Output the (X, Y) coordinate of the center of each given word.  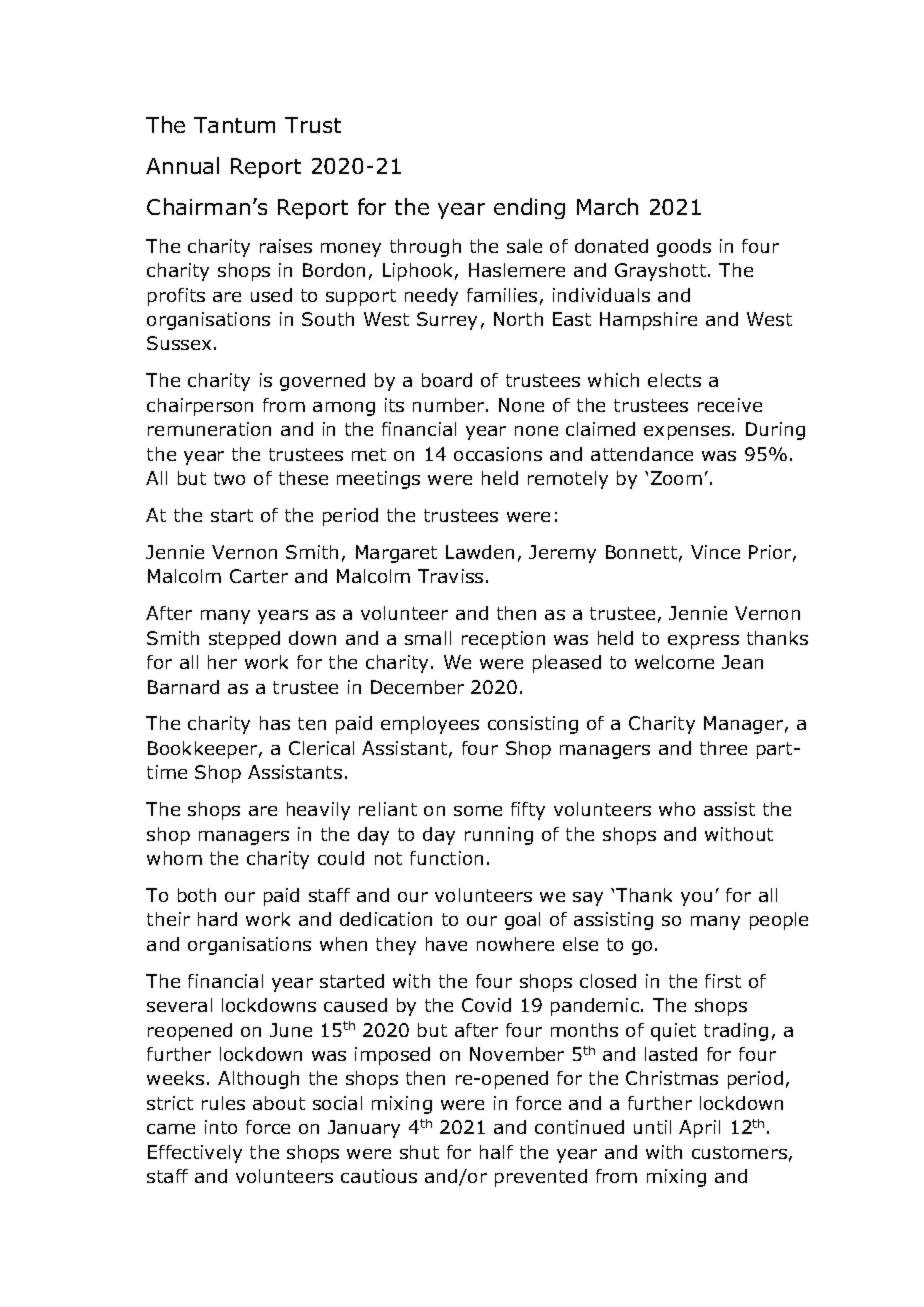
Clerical (321, 748)
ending (529, 208)
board (447, 380)
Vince (715, 552)
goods (684, 248)
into (221, 1127)
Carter (259, 576)
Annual (182, 165)
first (723, 981)
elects (674, 380)
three (723, 748)
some (478, 811)
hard (217, 919)
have (446, 944)
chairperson (200, 407)
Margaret (396, 554)
